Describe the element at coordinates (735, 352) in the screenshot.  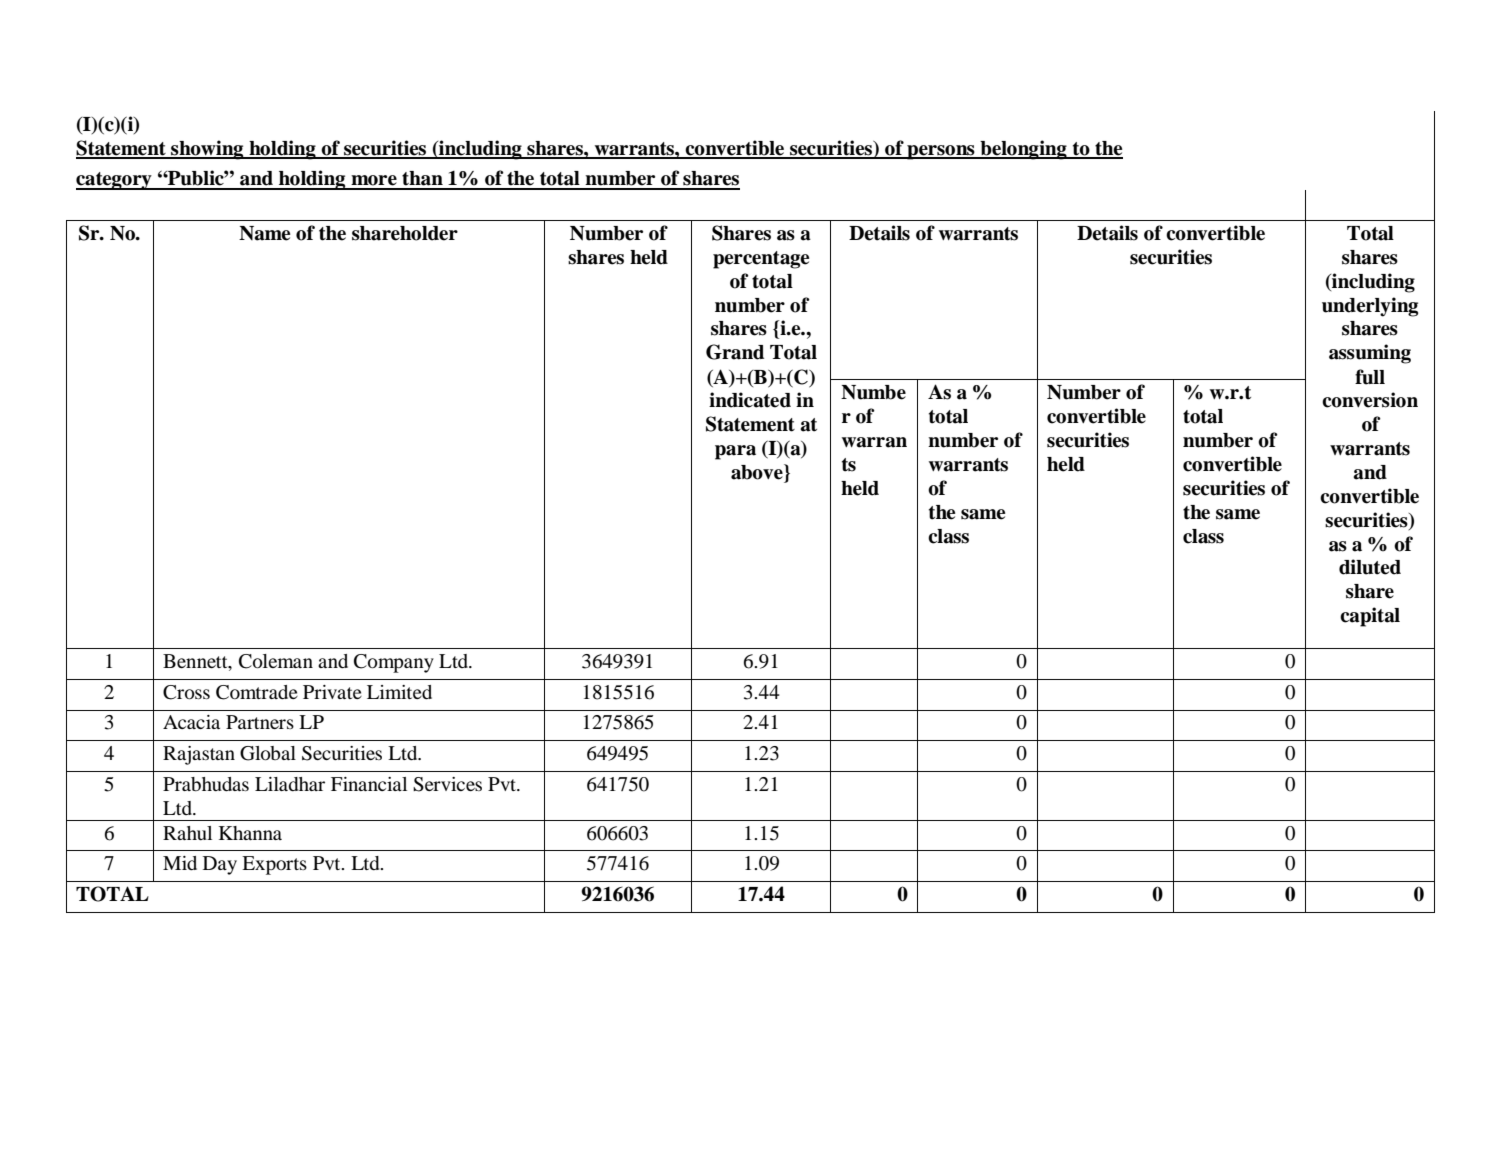
I see `Grand` at that location.
